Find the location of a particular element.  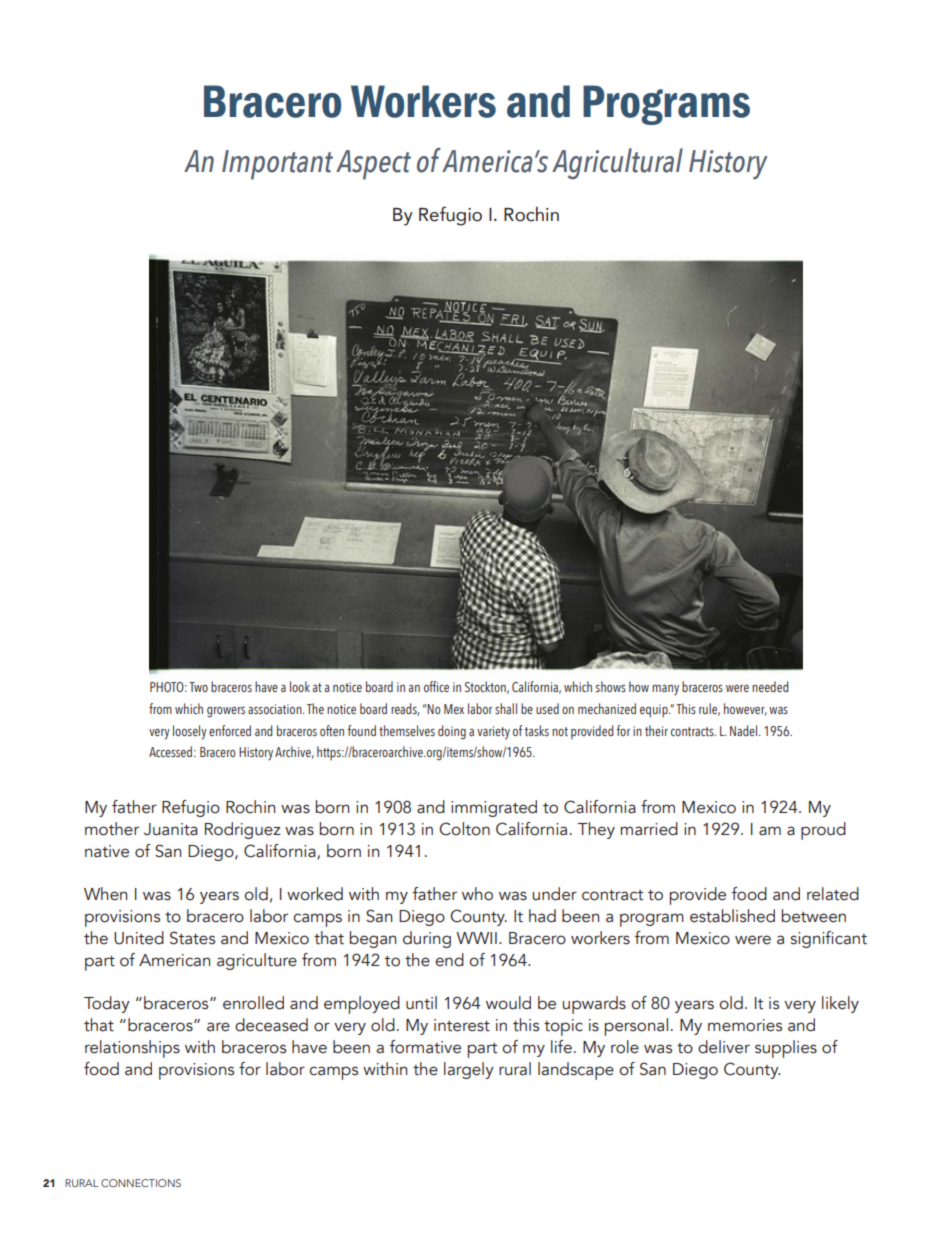

Aspect is located at coordinates (373, 165).
